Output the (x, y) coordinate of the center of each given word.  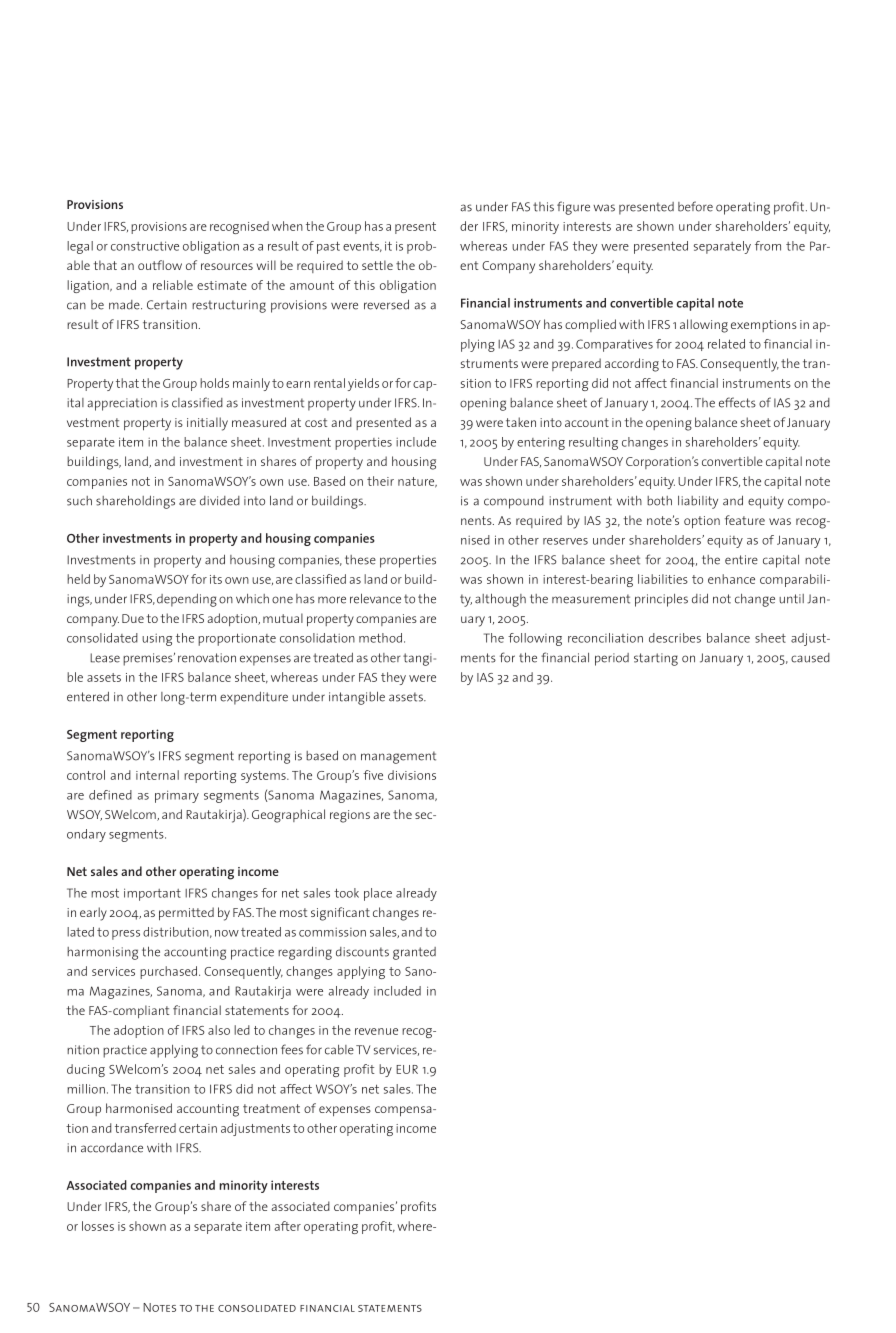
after (287, 1226)
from (768, 246)
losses (98, 1226)
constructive (145, 246)
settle (377, 265)
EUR (407, 1069)
